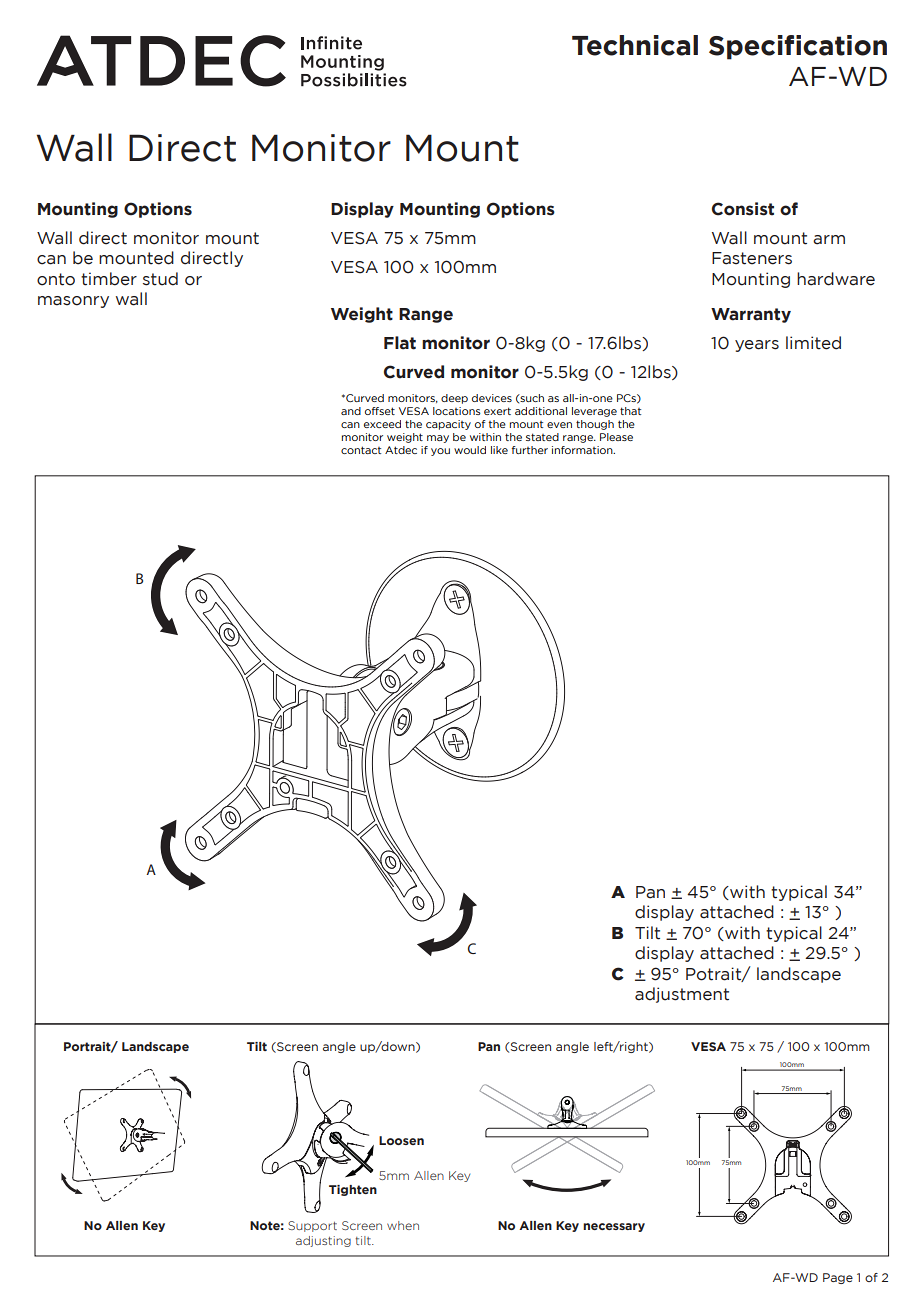  What do you see at coordinates (635, 45) in the image?
I see `Technical` at bounding box center [635, 45].
